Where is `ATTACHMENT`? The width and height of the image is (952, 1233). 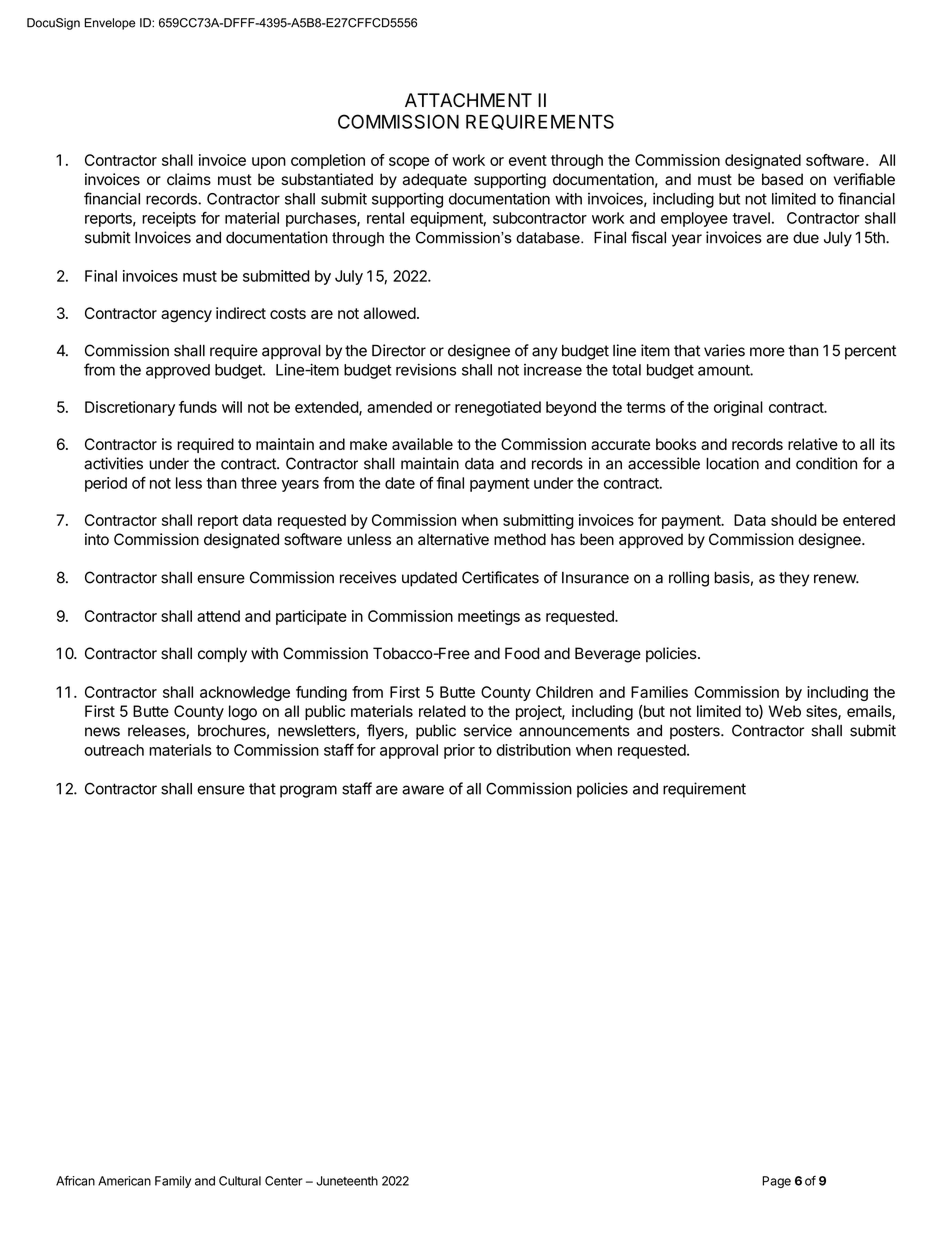 ATTACHMENT is located at coordinates (468, 100).
